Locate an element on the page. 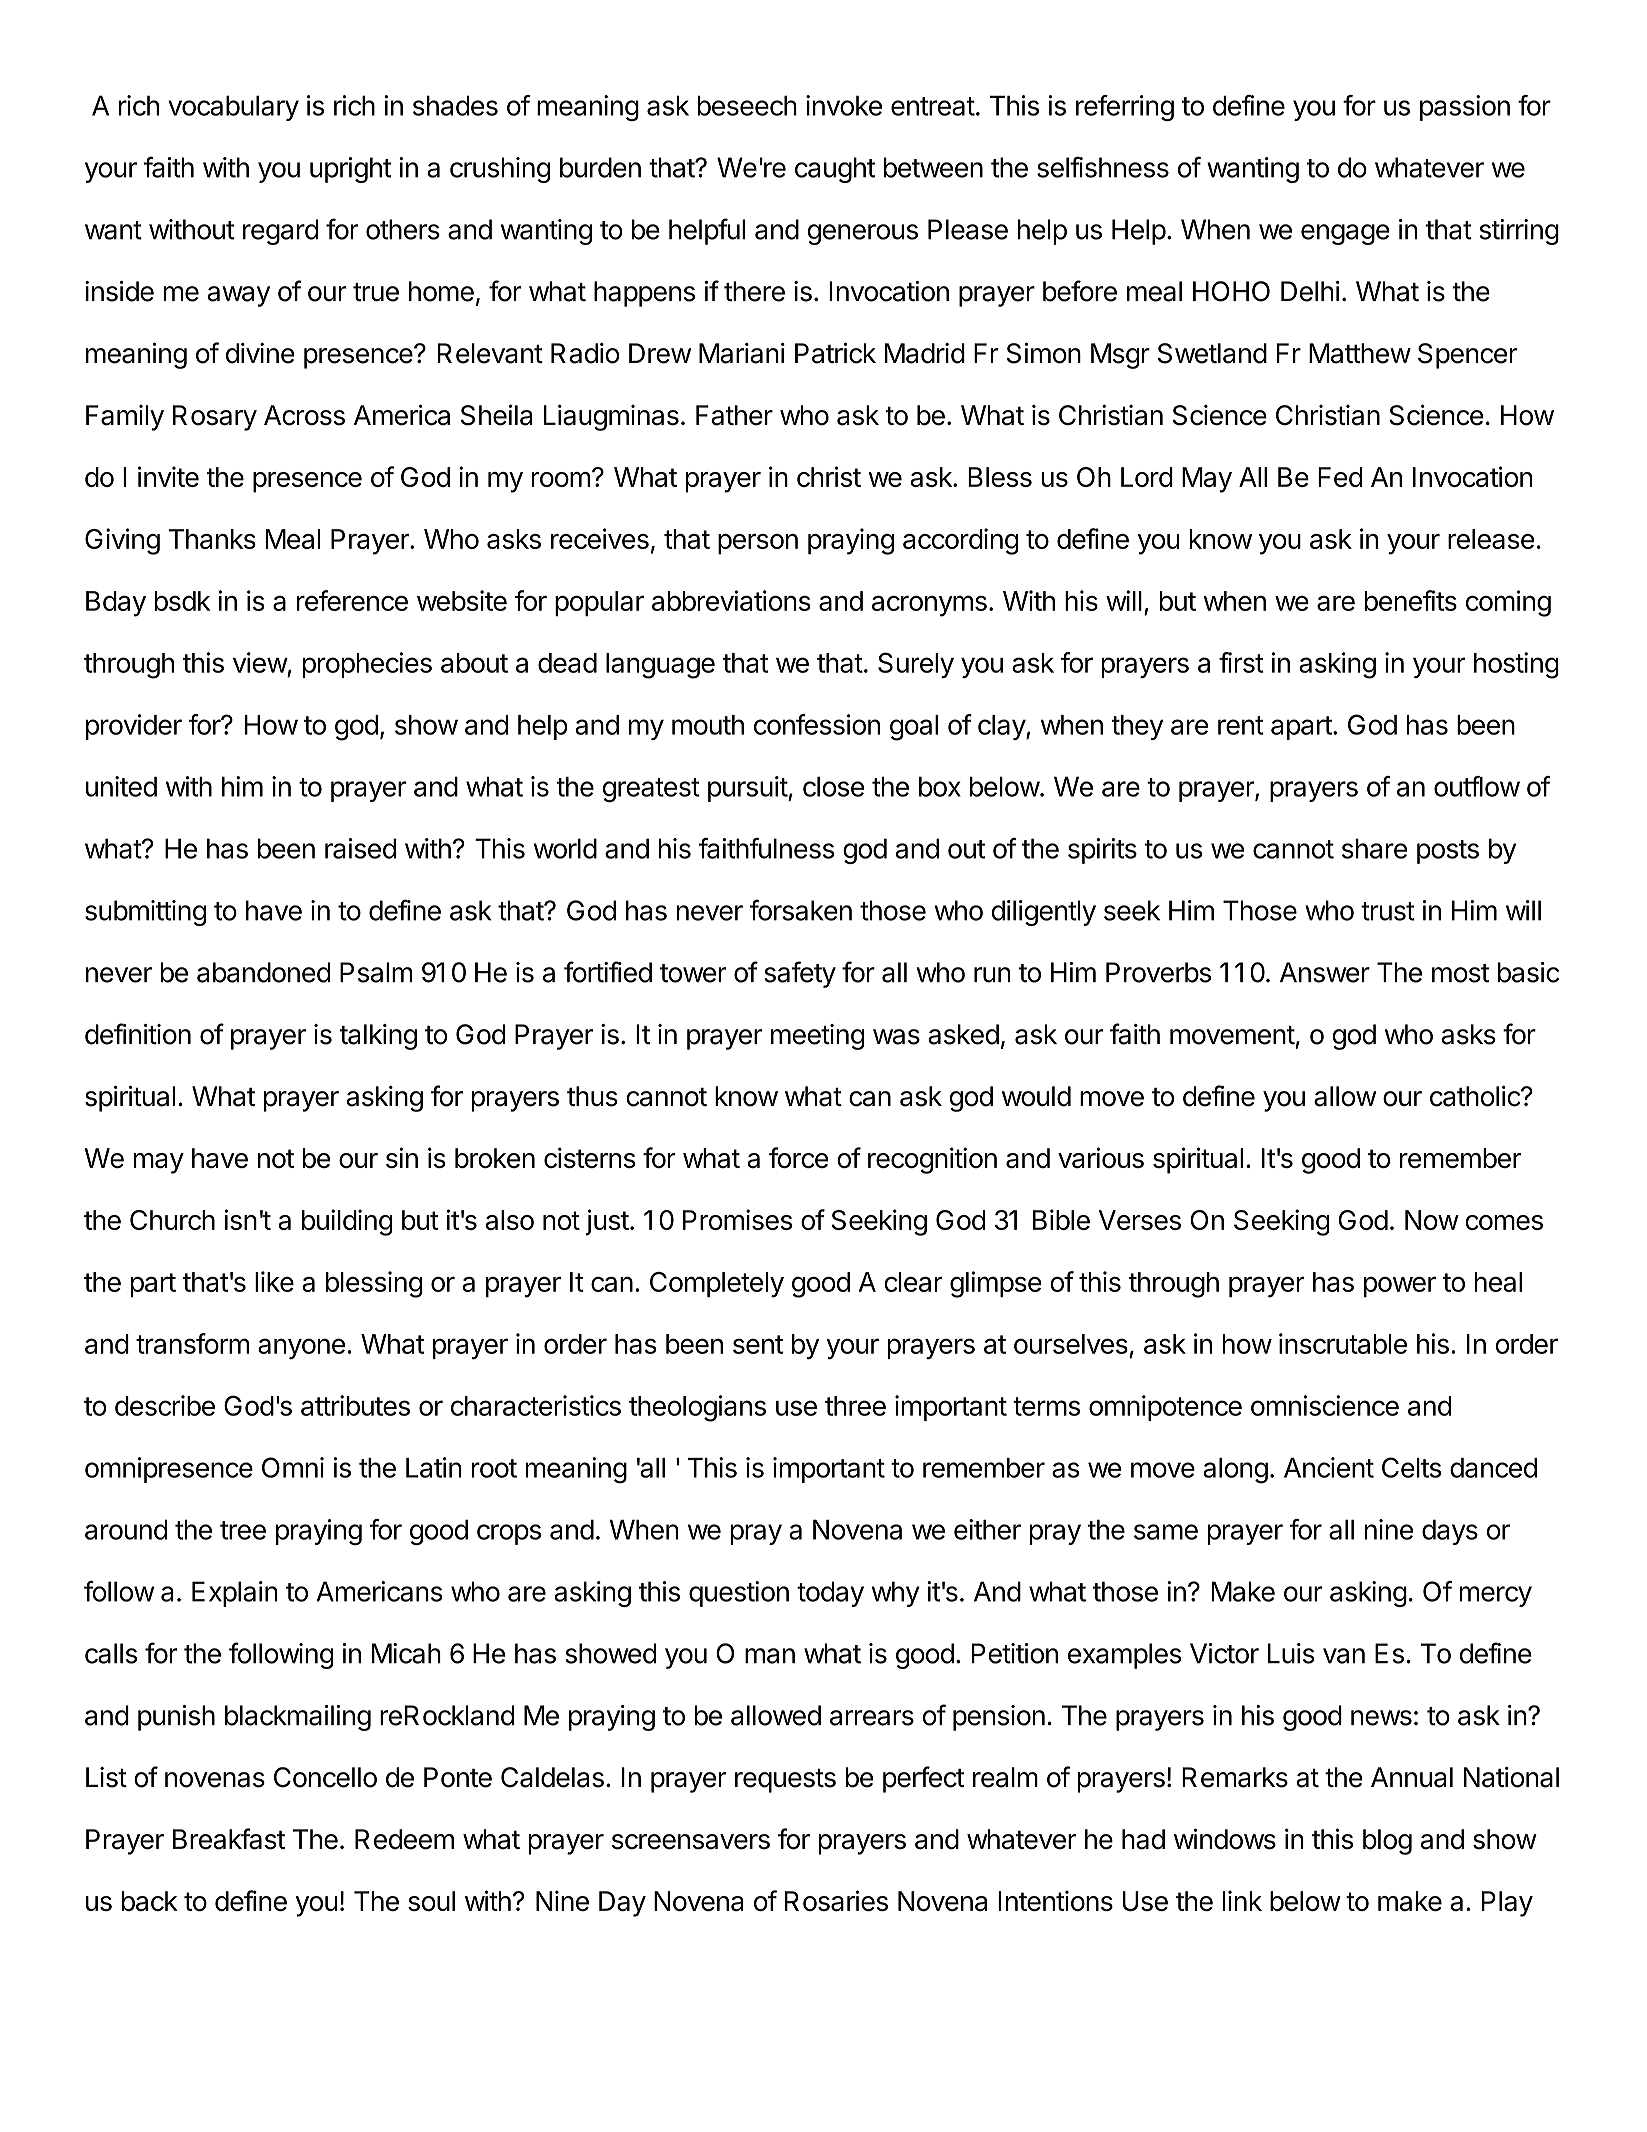  upright is located at coordinates (350, 170).
